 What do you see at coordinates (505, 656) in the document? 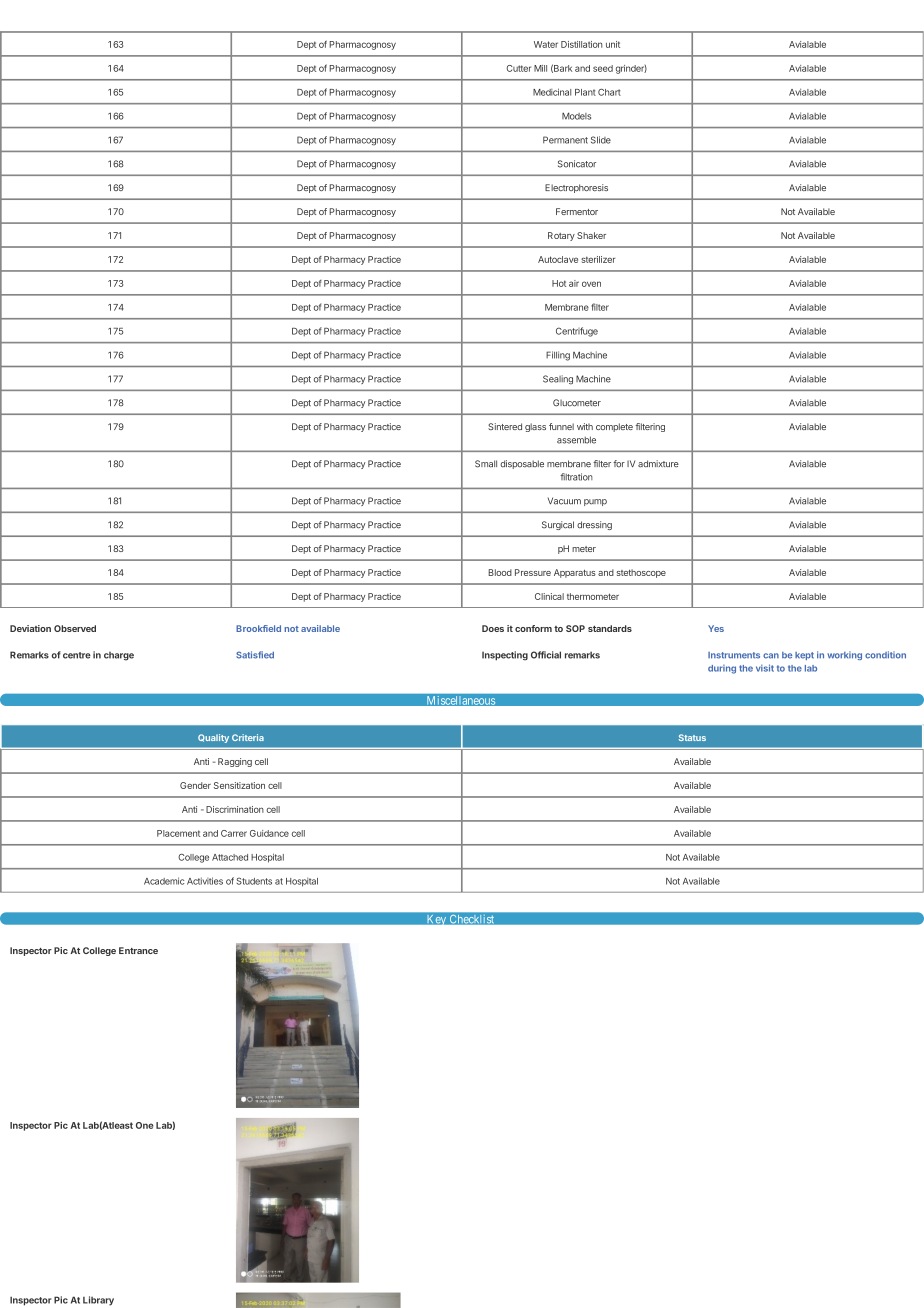
I see `Inspecting` at bounding box center [505, 656].
